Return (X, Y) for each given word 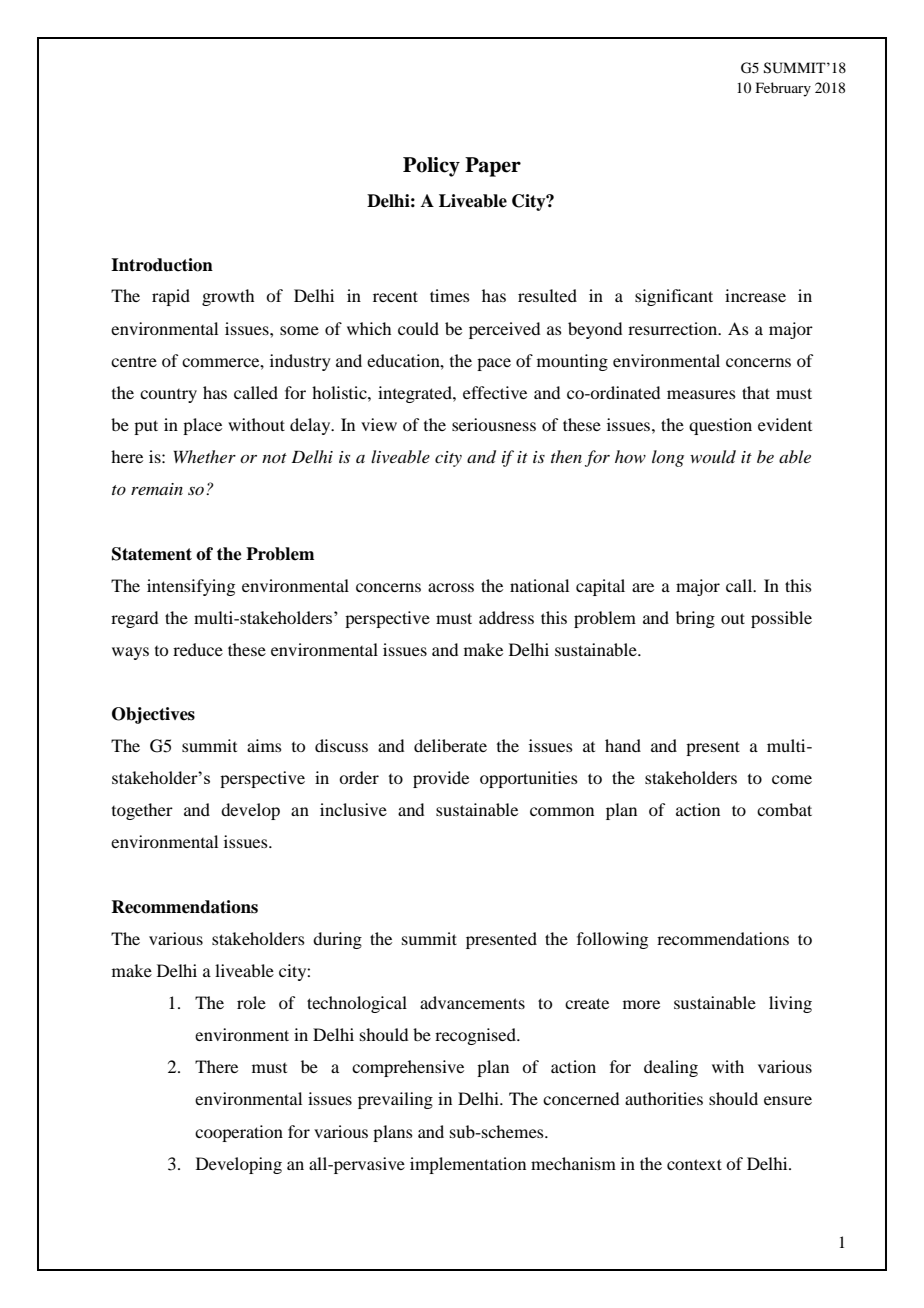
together (142, 811)
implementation (468, 1165)
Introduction (162, 265)
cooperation (239, 1133)
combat (784, 809)
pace (494, 364)
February (783, 89)
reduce (198, 649)
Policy (431, 167)
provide (441, 779)
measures (701, 394)
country (168, 396)
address (506, 617)
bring (695, 619)
